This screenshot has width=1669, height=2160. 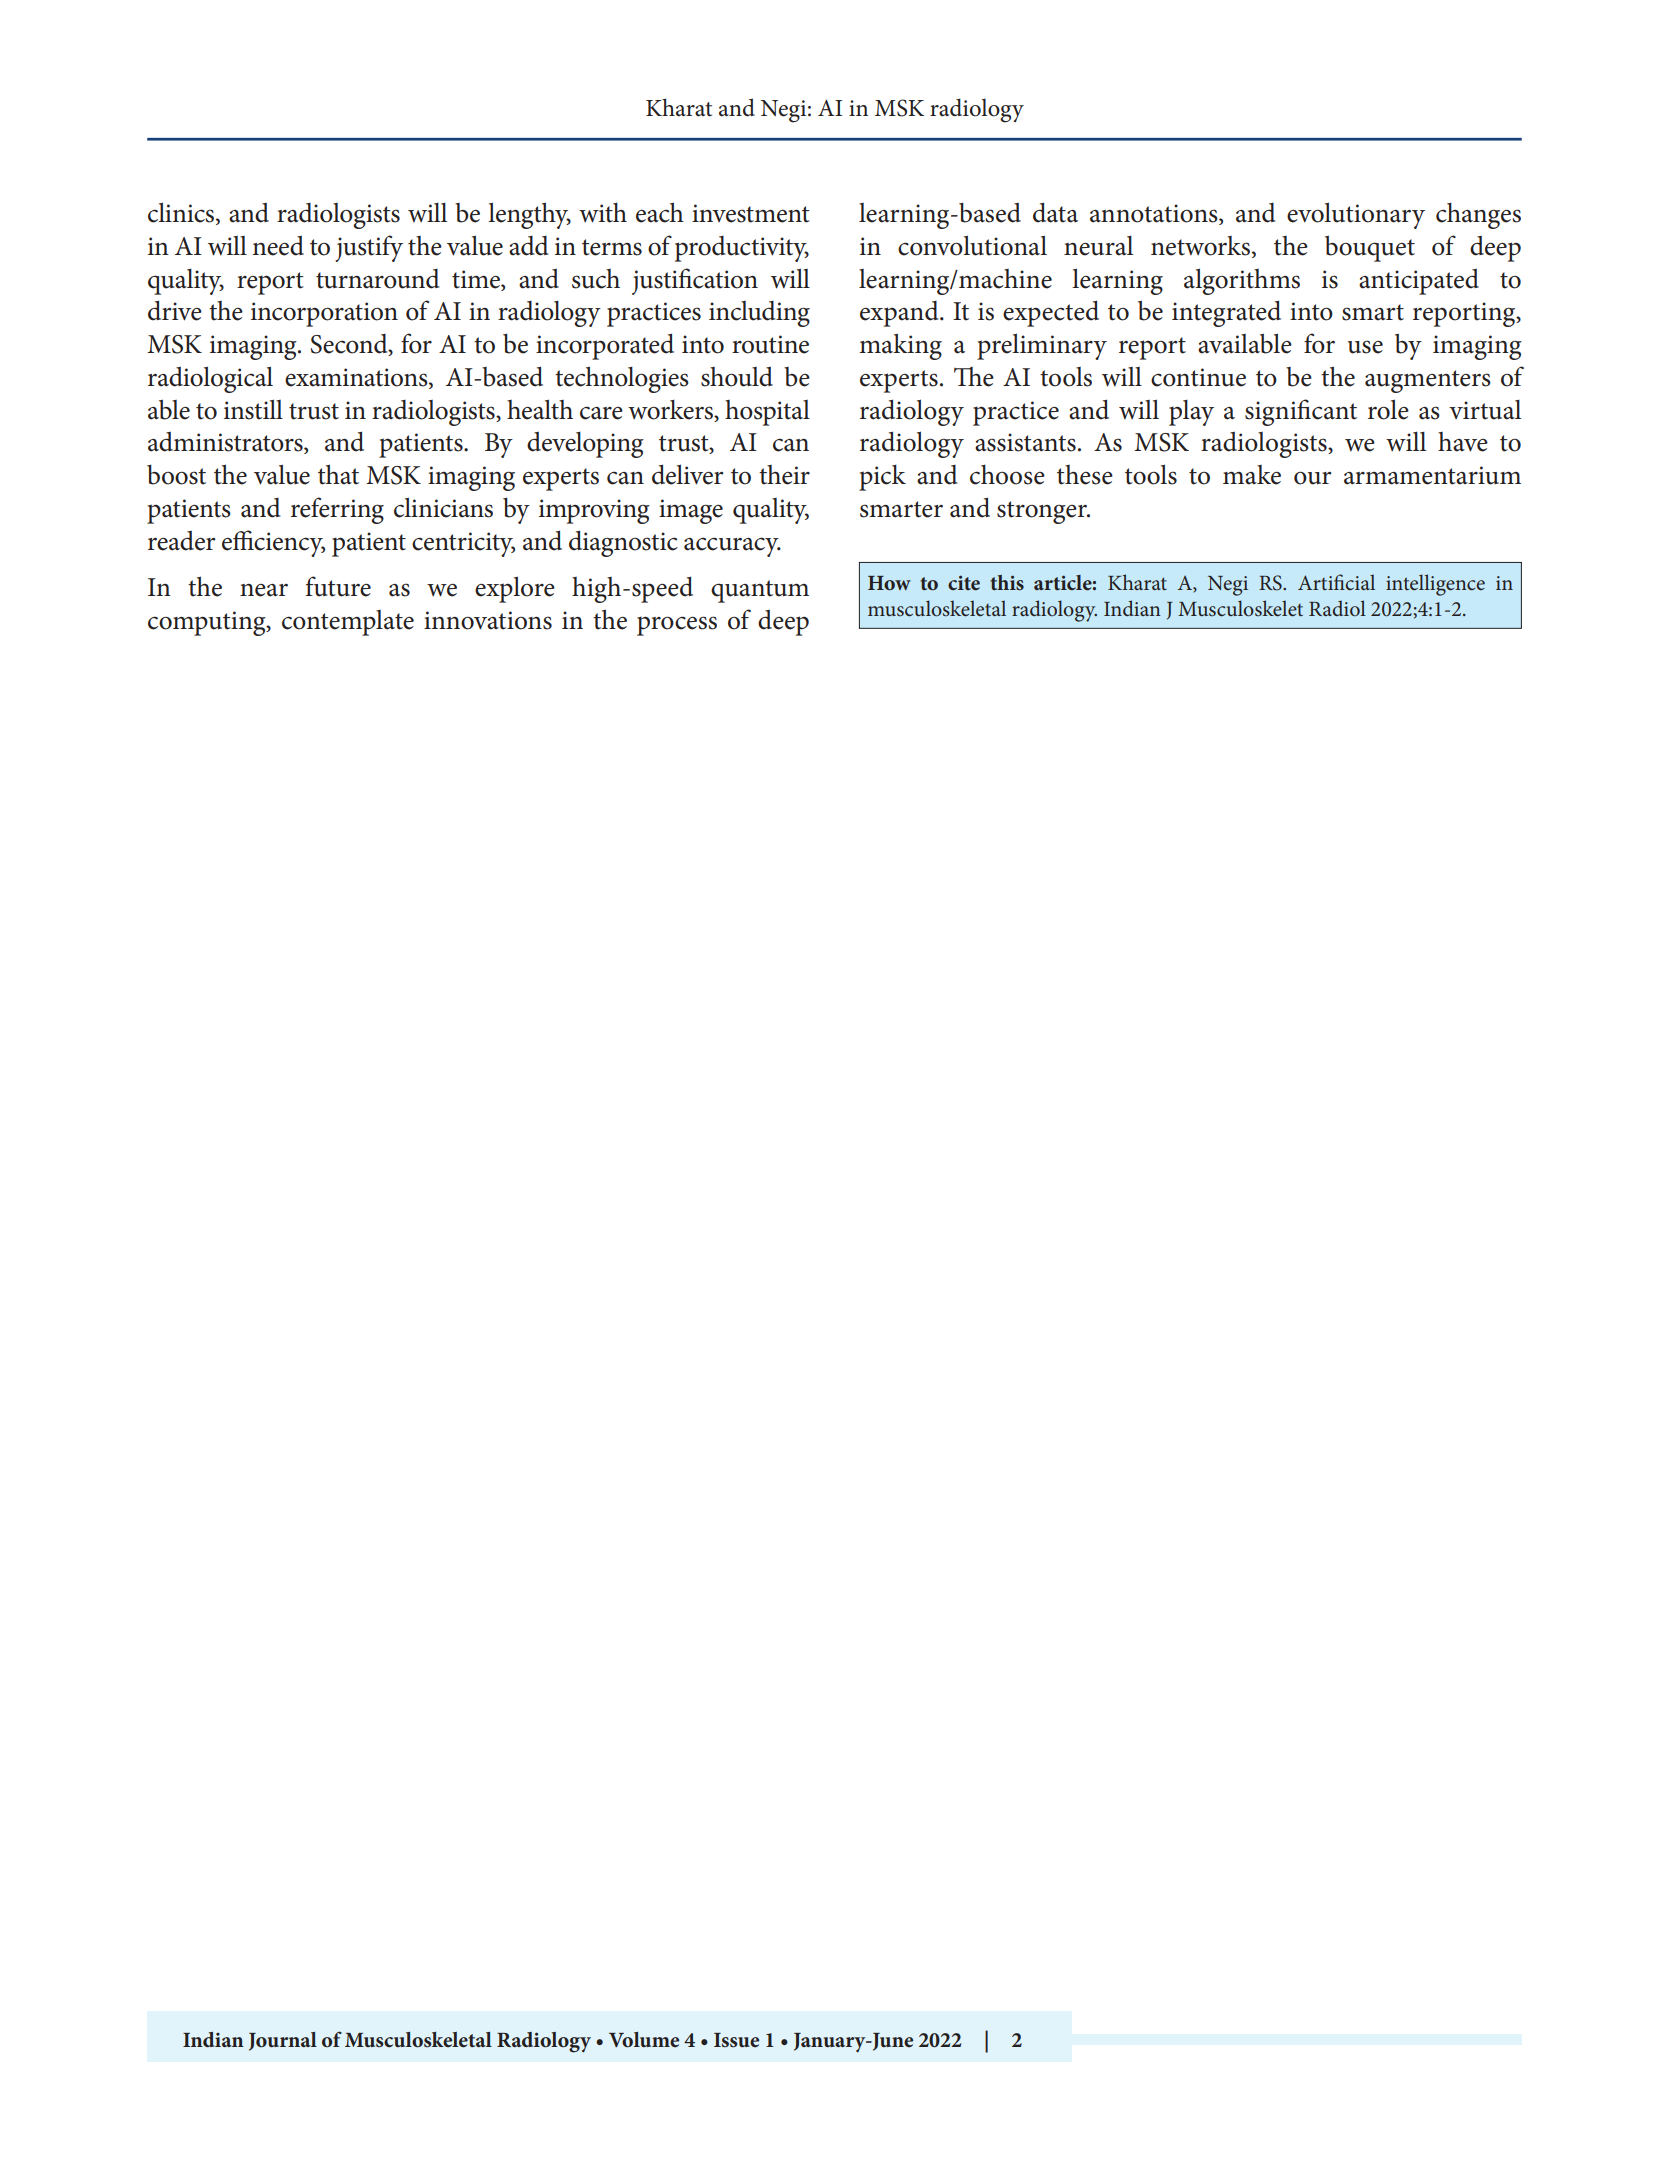 I want to click on investment, so click(x=751, y=213).
